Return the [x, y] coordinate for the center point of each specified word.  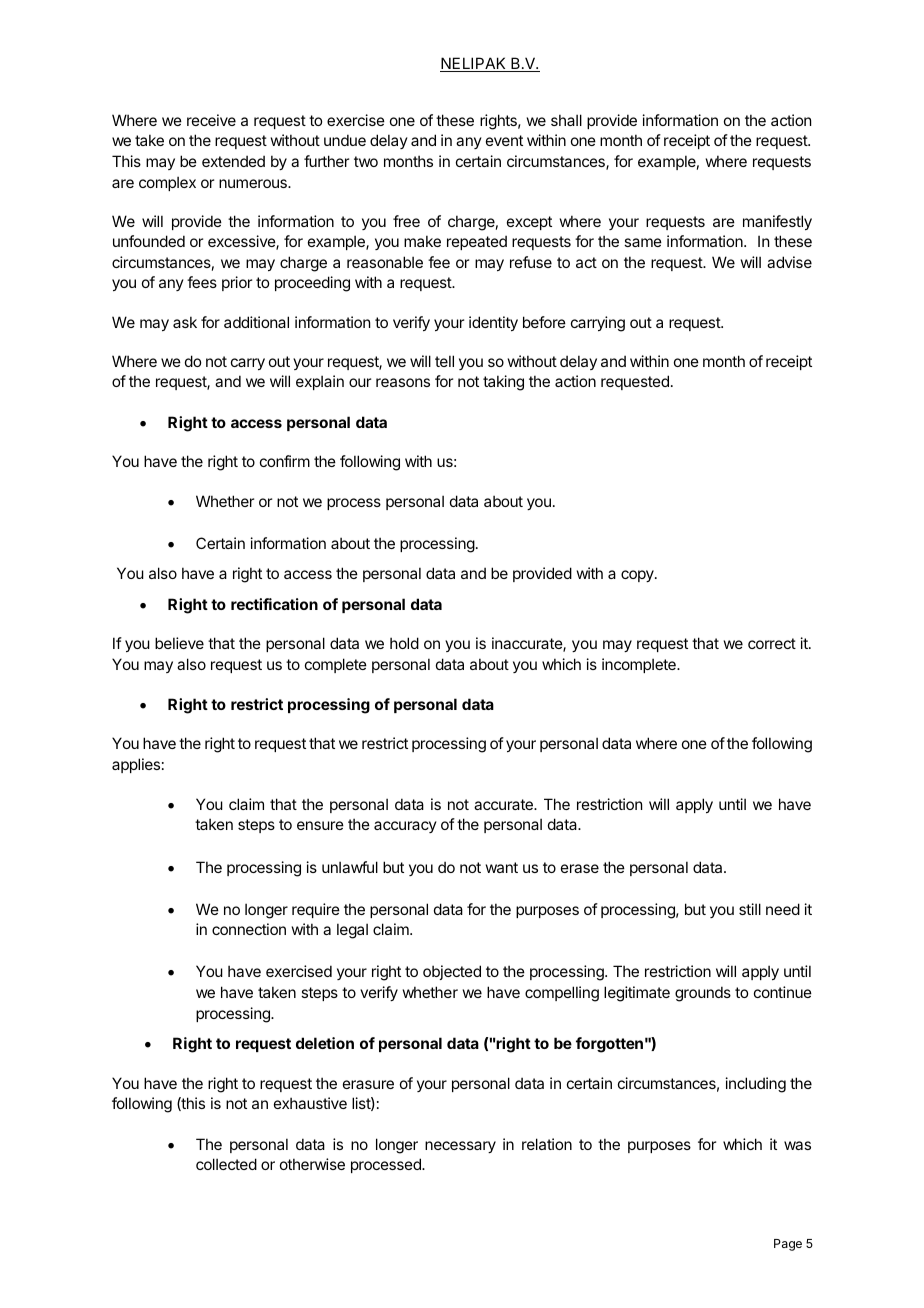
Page [788, 1245]
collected [226, 1164]
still [750, 909]
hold [404, 643]
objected [452, 972]
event [504, 140]
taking [503, 383]
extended [233, 161]
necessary [460, 1147]
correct [772, 643]
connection [249, 929]
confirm [285, 461]
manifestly [777, 222]
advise [789, 262]
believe [179, 643]
